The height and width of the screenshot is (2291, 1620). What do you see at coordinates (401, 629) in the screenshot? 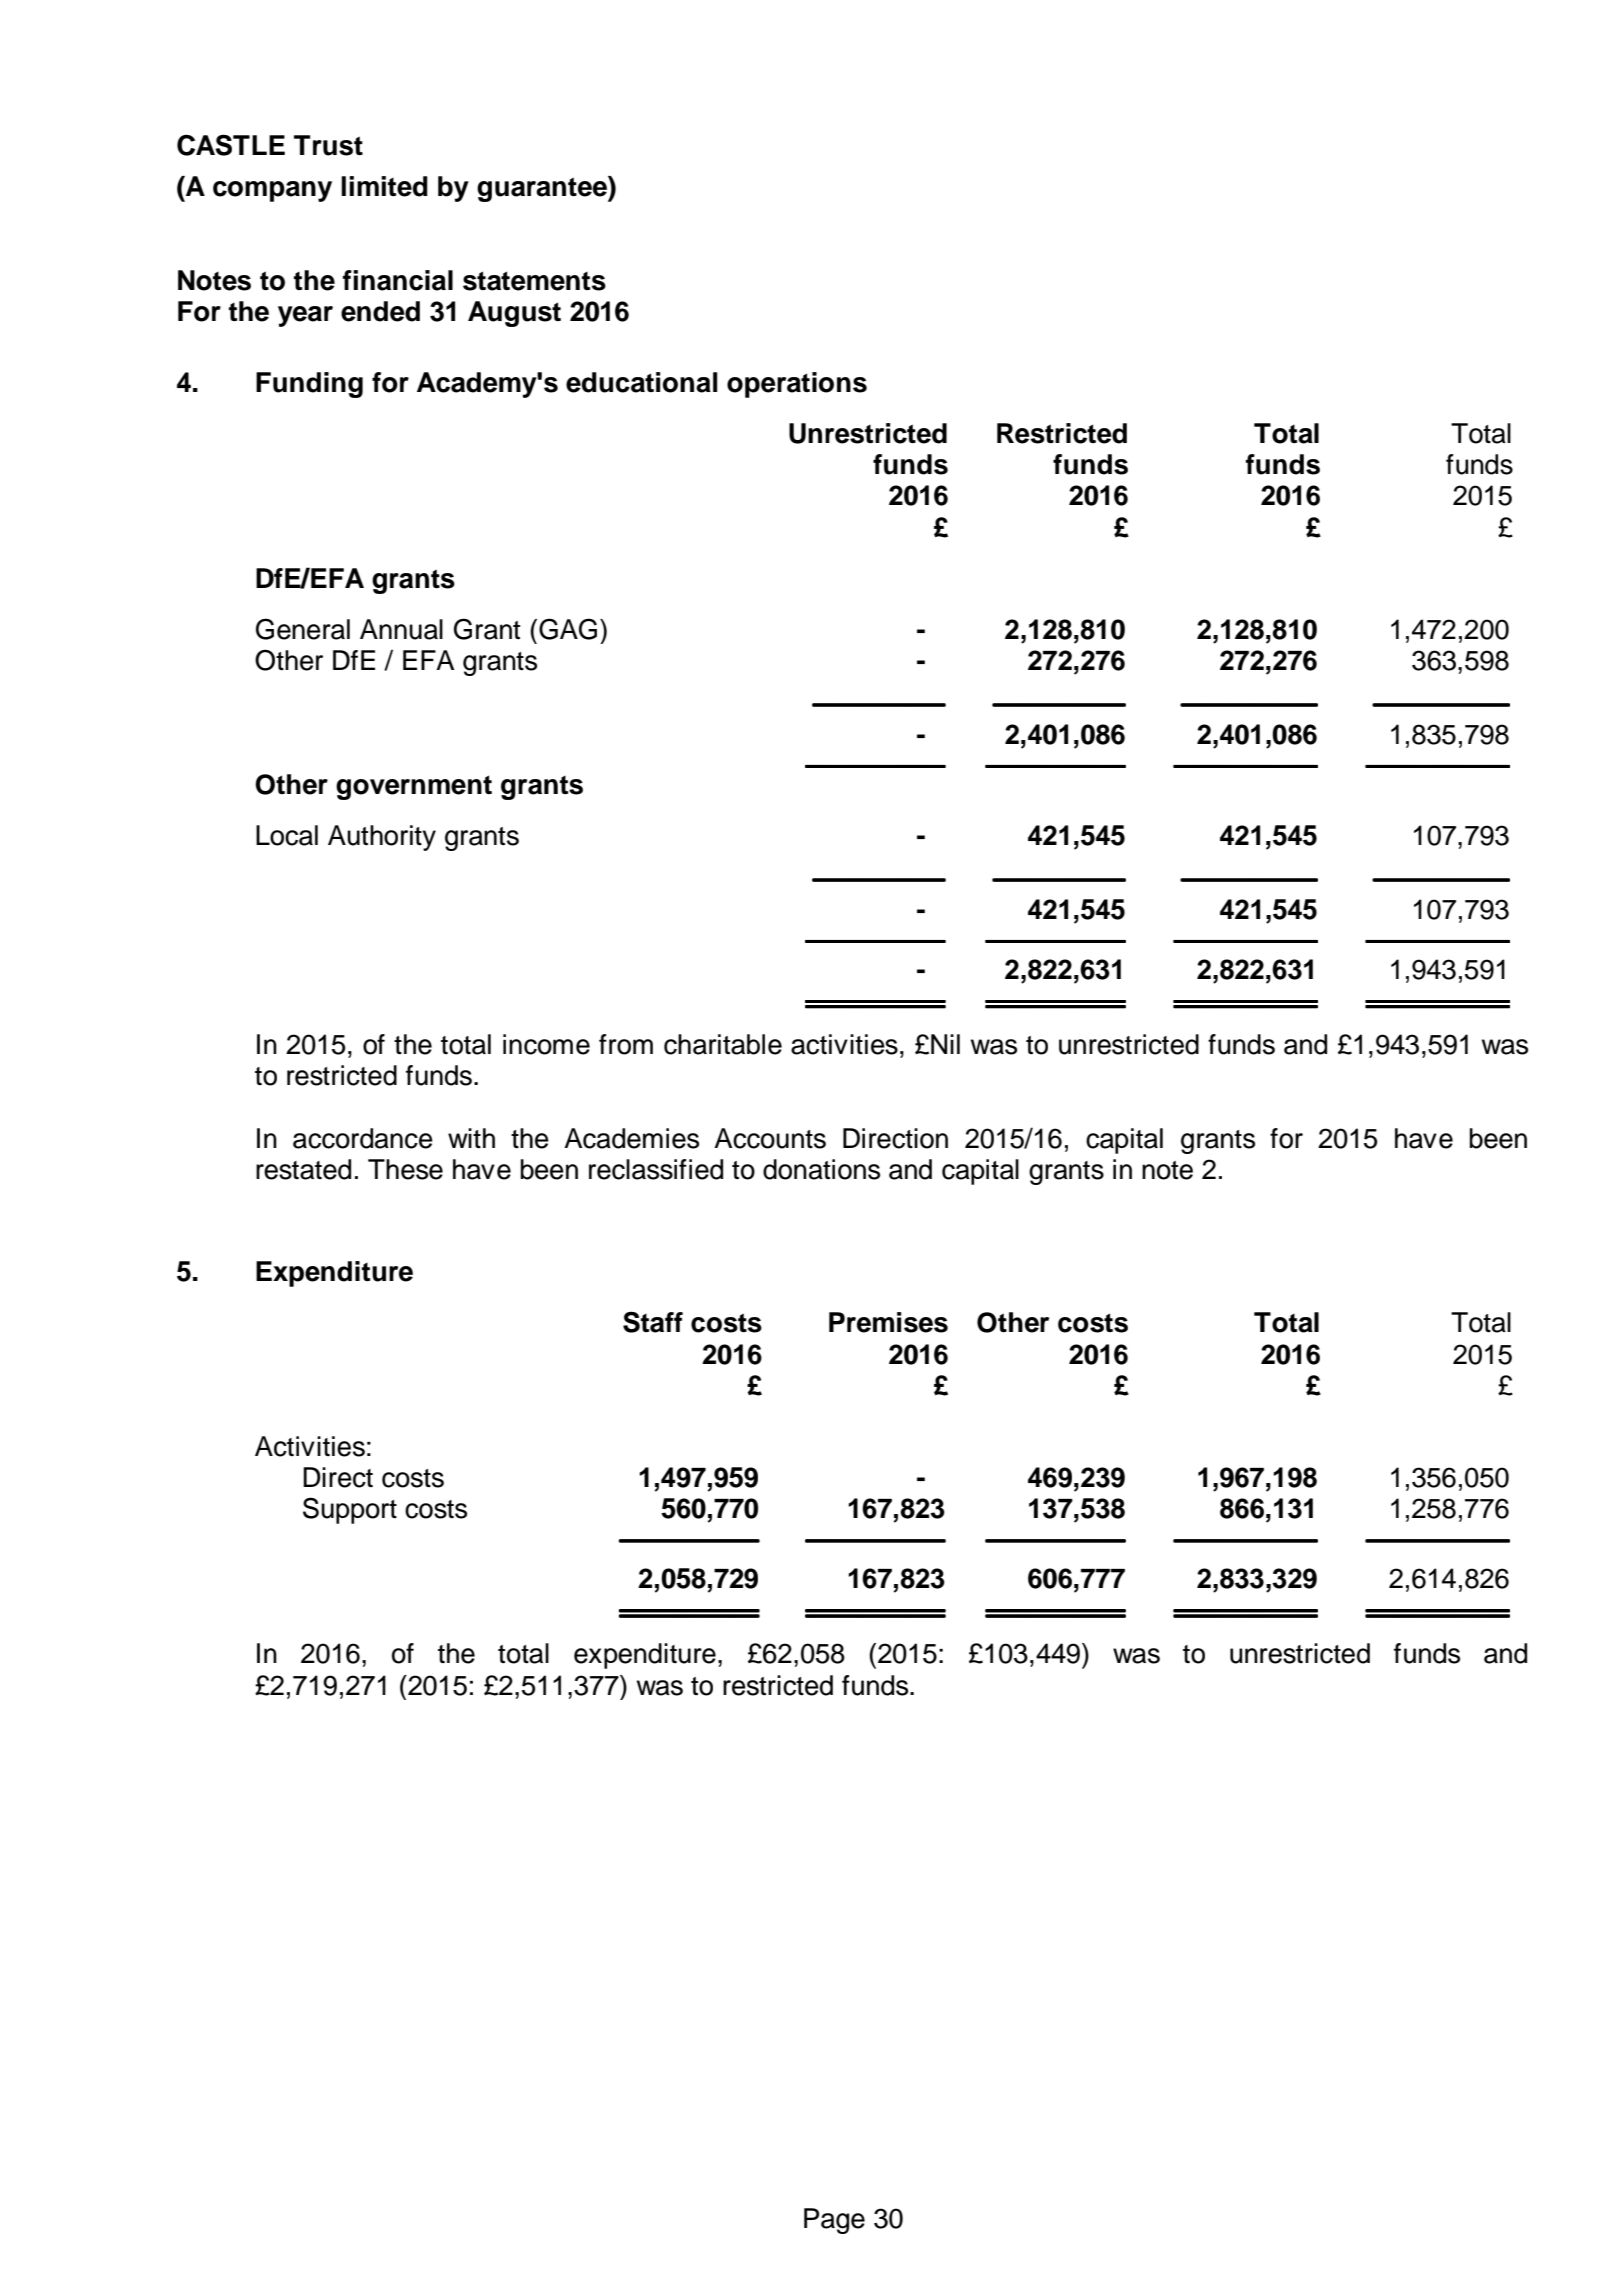
I see `Annual` at bounding box center [401, 629].
